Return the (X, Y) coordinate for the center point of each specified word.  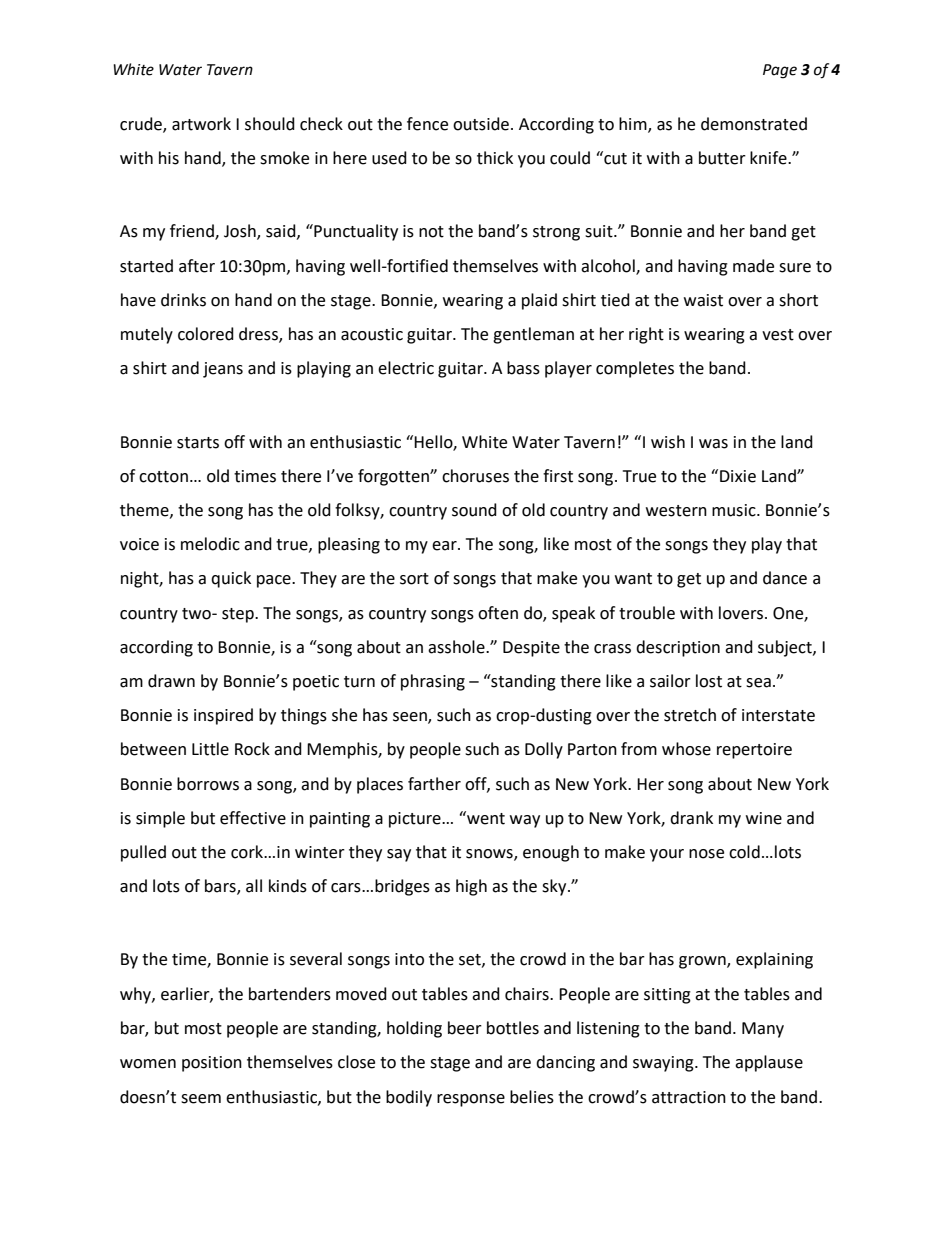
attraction (689, 1097)
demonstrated (754, 124)
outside (482, 124)
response (471, 1100)
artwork (201, 124)
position (212, 1064)
